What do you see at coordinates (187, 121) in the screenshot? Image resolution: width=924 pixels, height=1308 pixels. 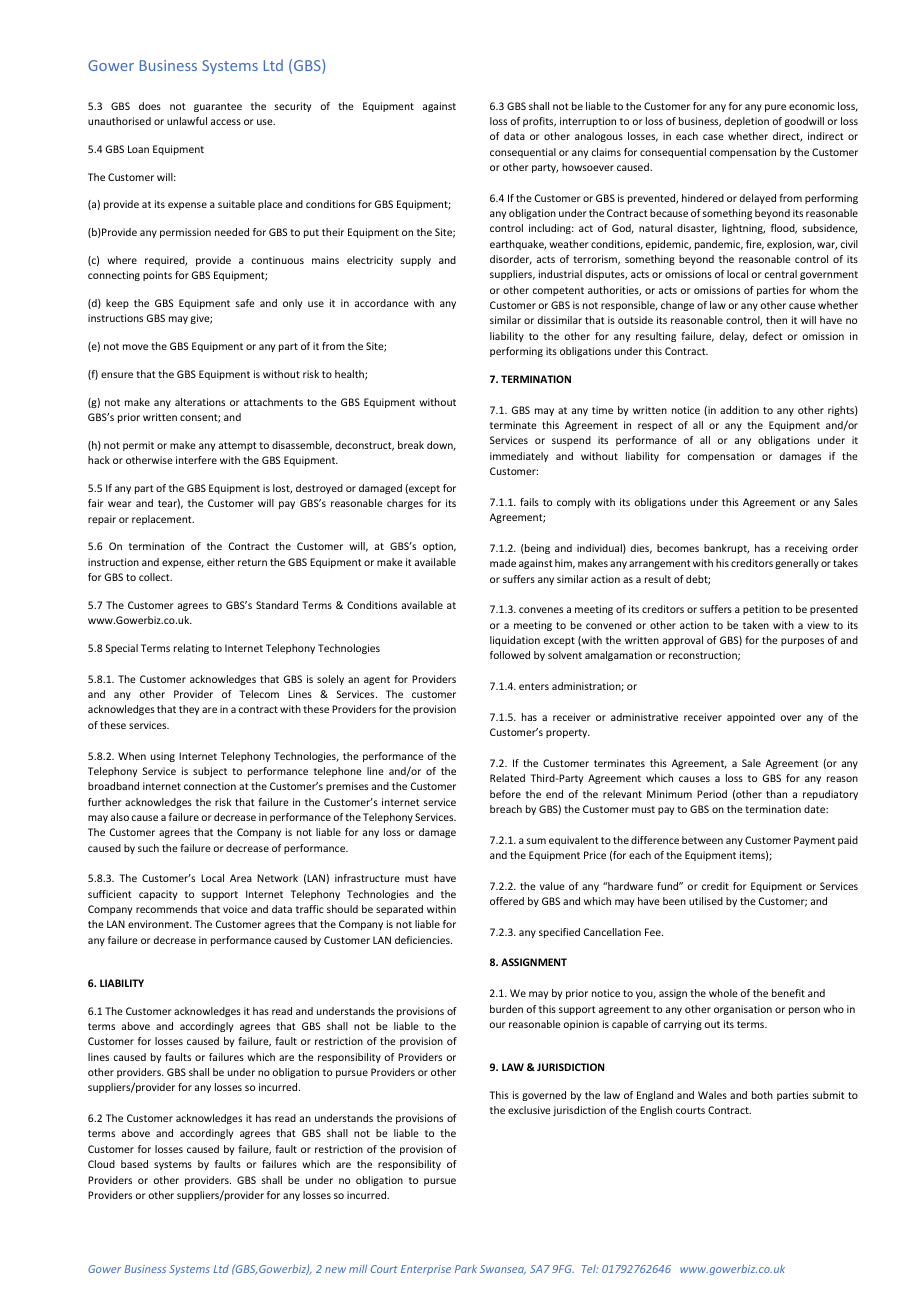 I see `unlawful` at bounding box center [187, 121].
